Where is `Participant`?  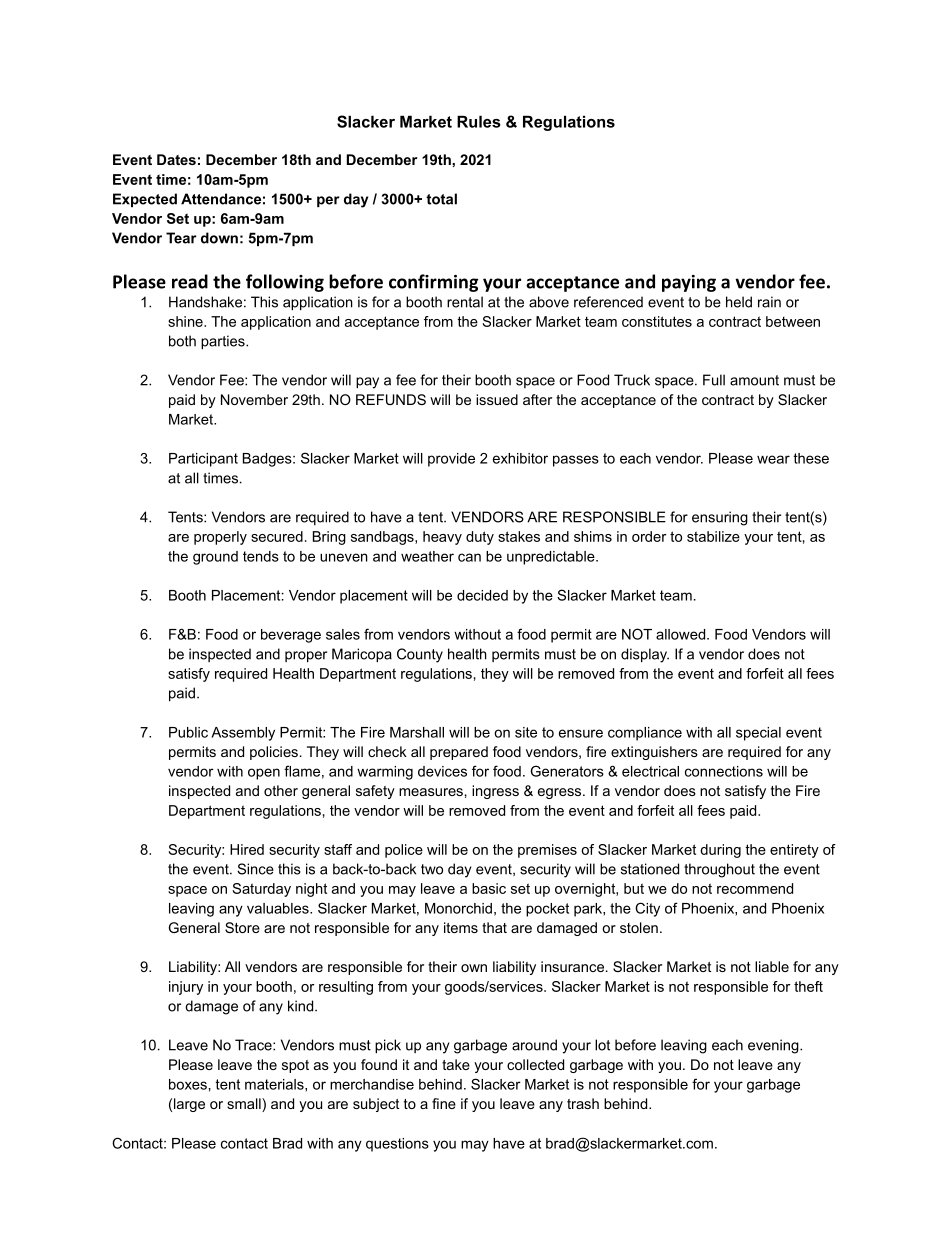
Participant is located at coordinates (203, 460).
